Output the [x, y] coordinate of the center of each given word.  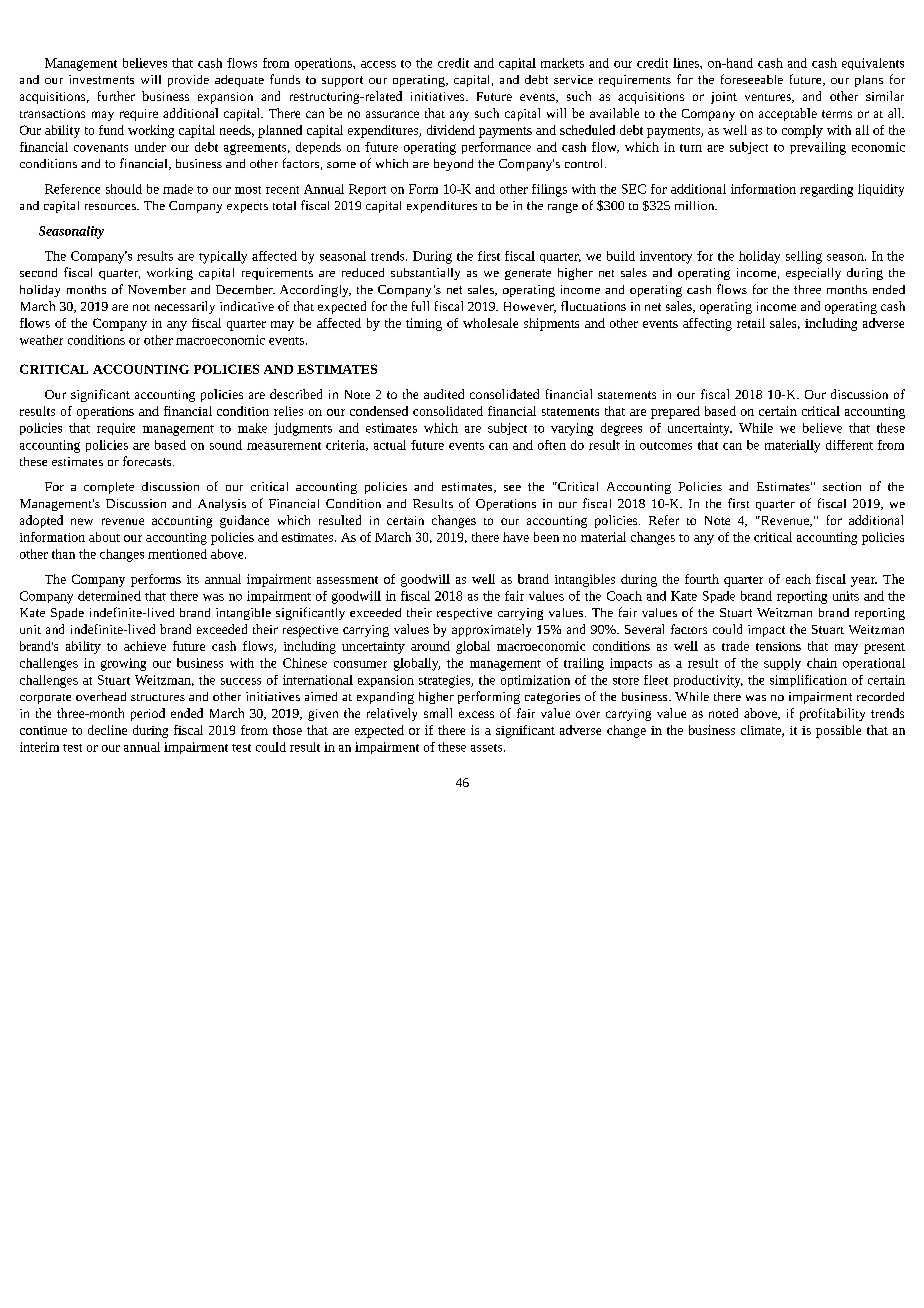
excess [476, 714]
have [516, 537]
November [157, 289]
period [148, 714]
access [378, 64]
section [842, 486]
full [420, 306]
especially [813, 274]
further [116, 96]
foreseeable [752, 79]
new [82, 521]
